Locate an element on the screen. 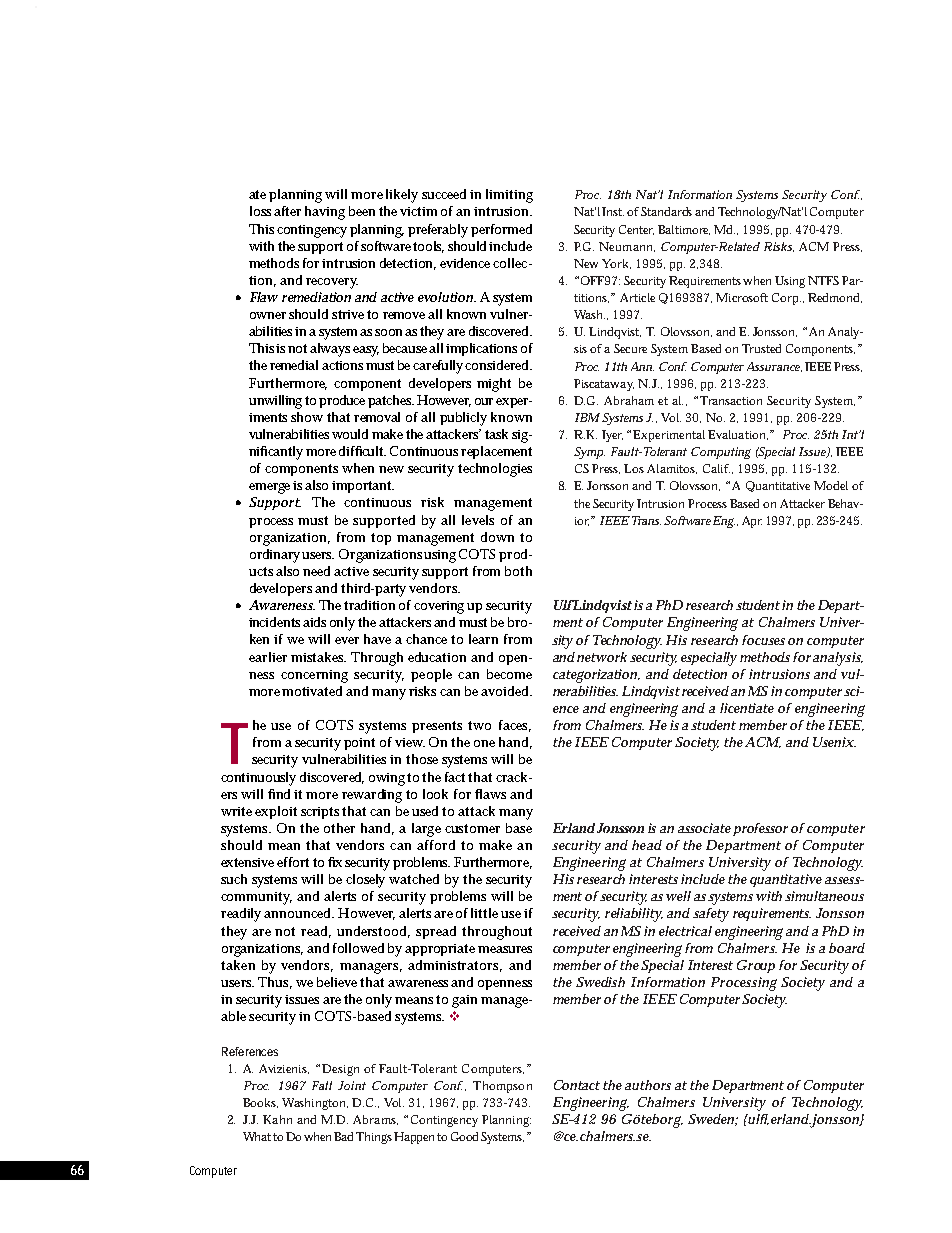 Image resolution: width=952 pixels, height=1233 pixels. down is located at coordinates (497, 537).
